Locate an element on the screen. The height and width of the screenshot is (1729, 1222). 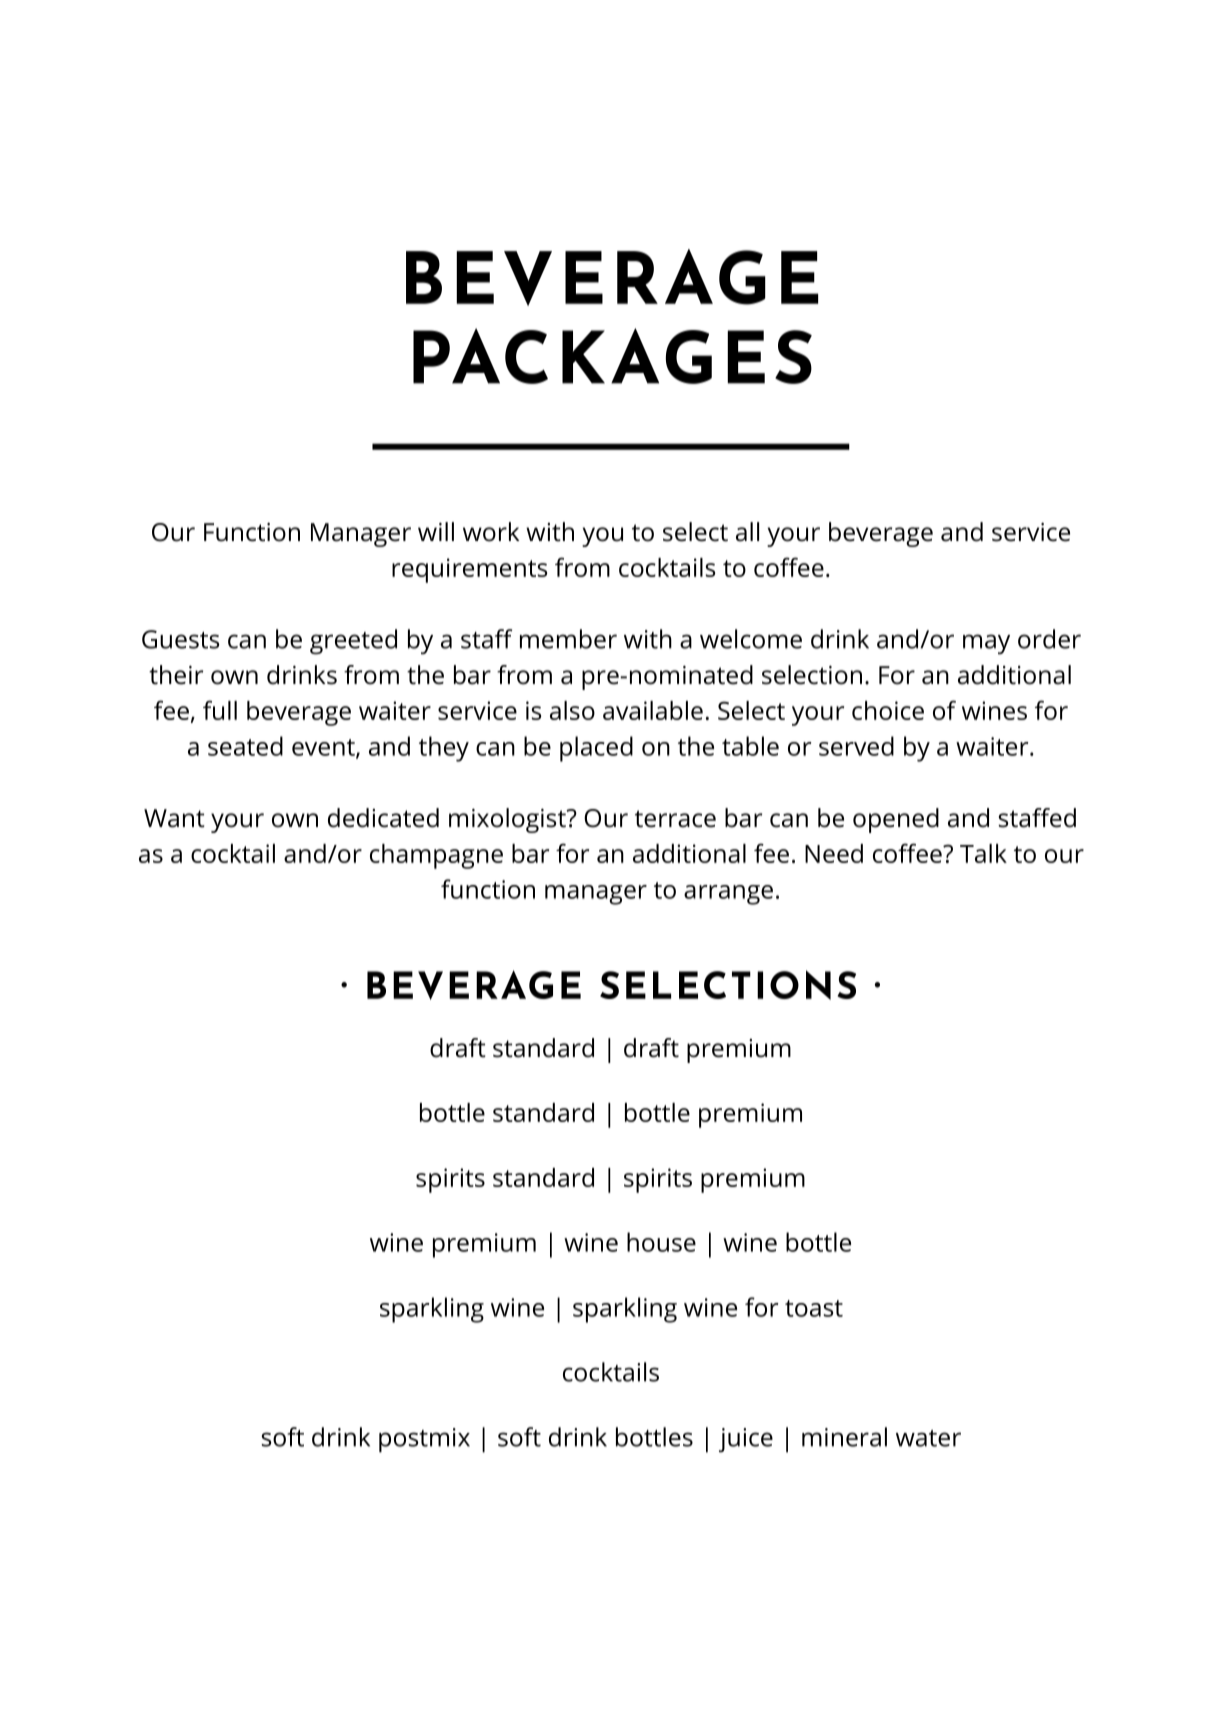
Talk is located at coordinates (983, 853).
